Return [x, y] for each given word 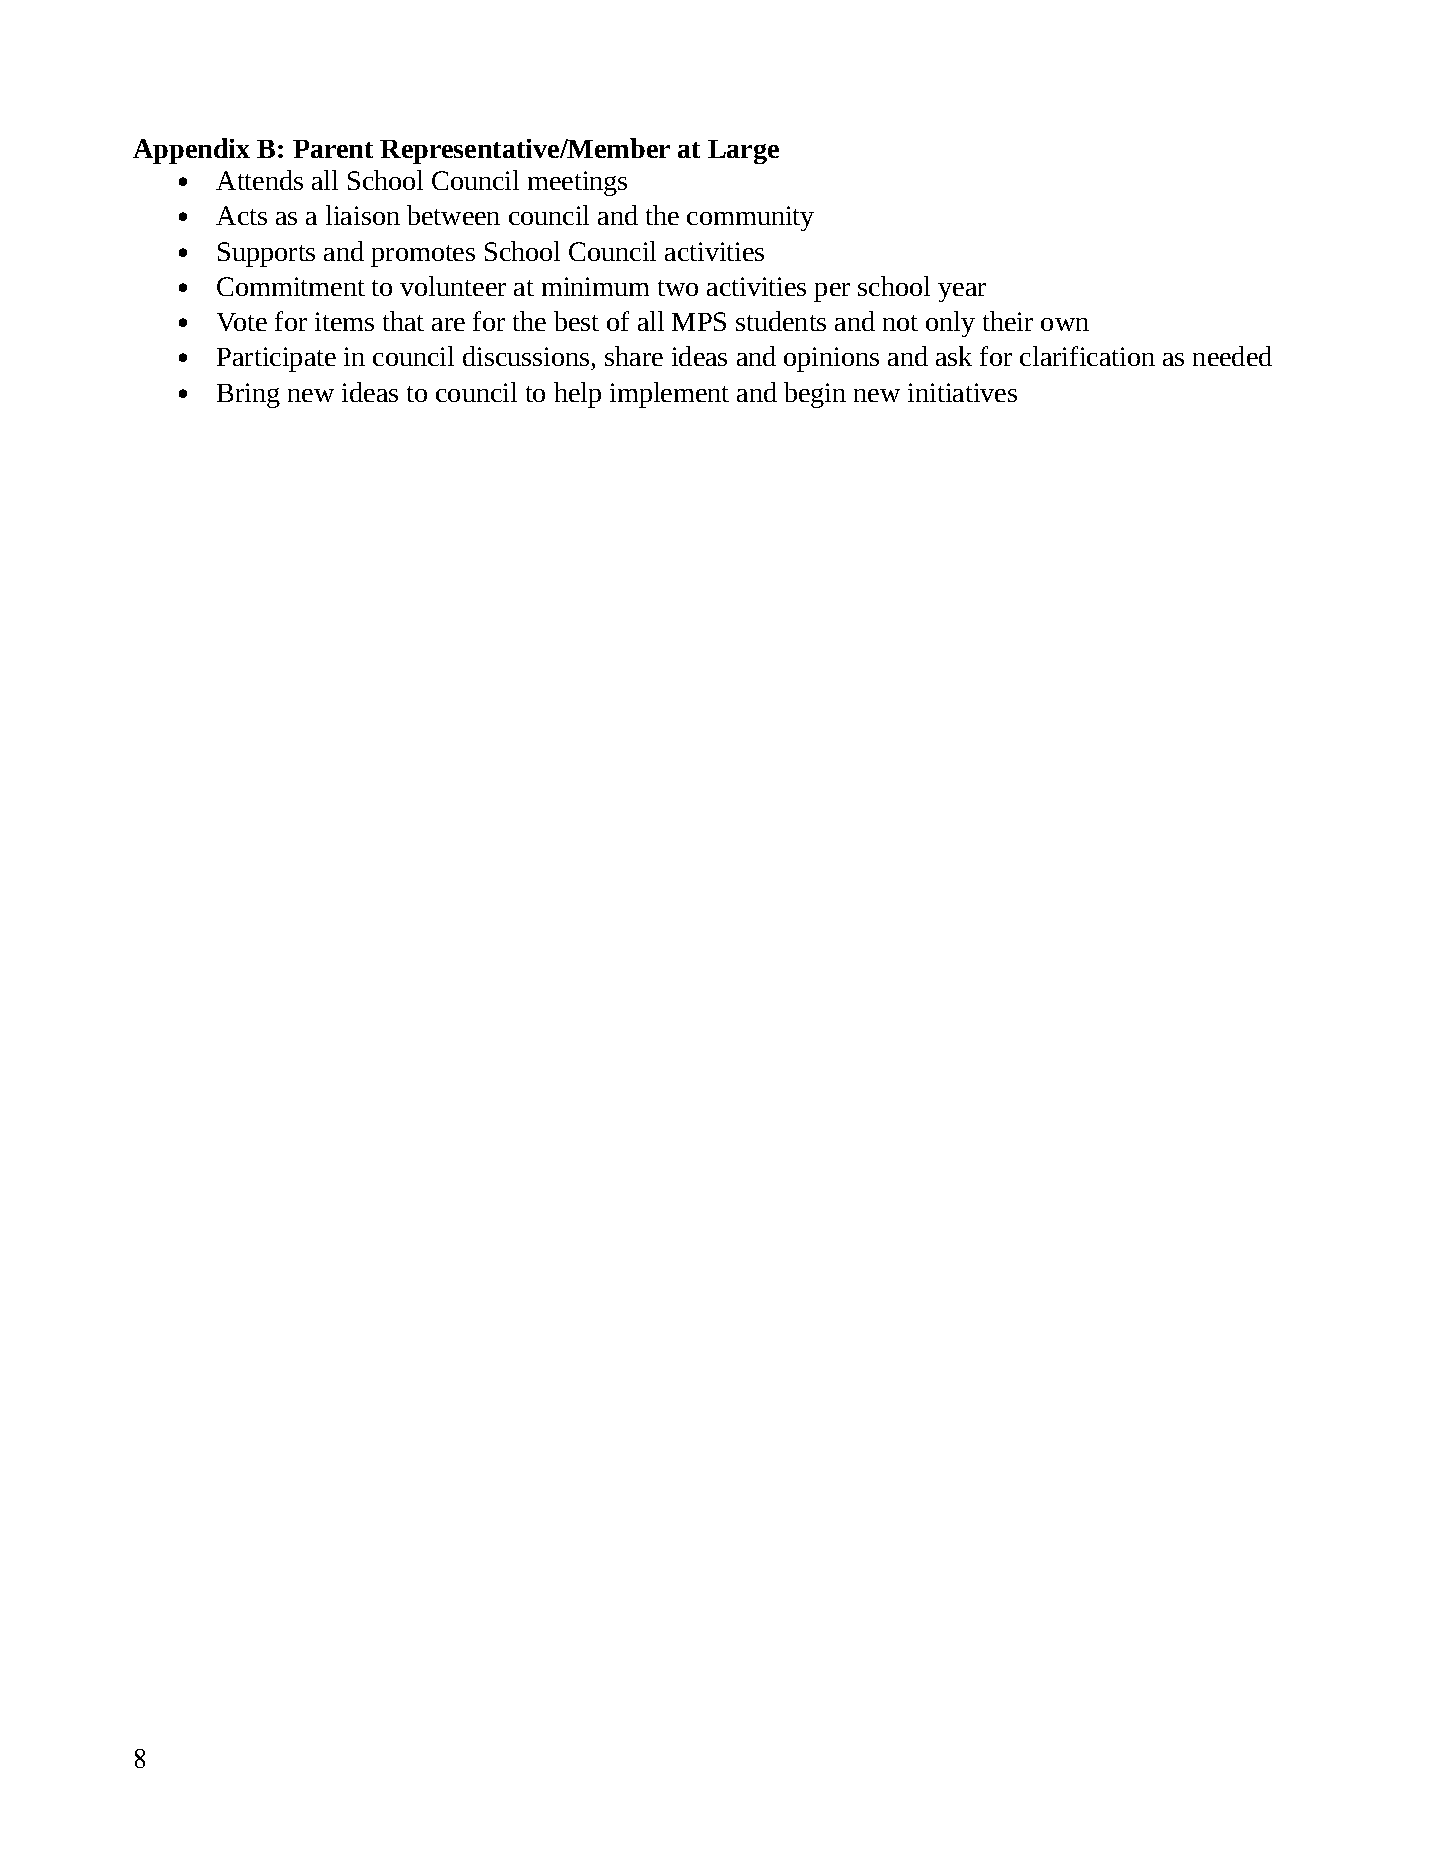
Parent [333, 149]
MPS [699, 321]
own [1065, 324]
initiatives [962, 392]
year [962, 292]
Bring [248, 395]
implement [669, 395]
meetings [577, 183]
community [750, 218]
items [344, 321]
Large [743, 152]
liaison [363, 215]
